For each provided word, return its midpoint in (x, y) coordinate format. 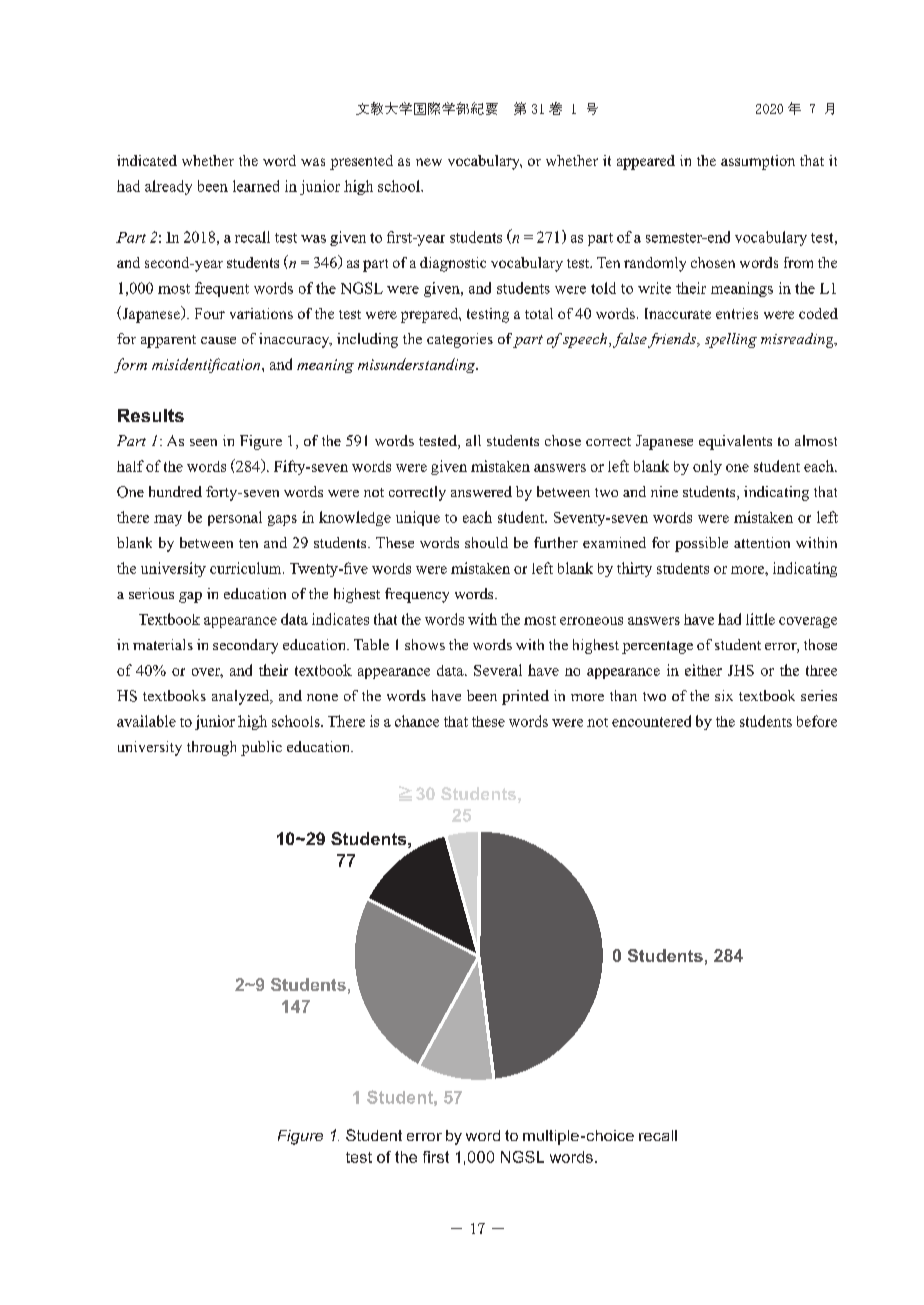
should (486, 542)
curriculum (247, 568)
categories (460, 340)
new (429, 162)
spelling (731, 340)
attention (762, 542)
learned (256, 186)
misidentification (207, 365)
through (211, 748)
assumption (758, 162)
